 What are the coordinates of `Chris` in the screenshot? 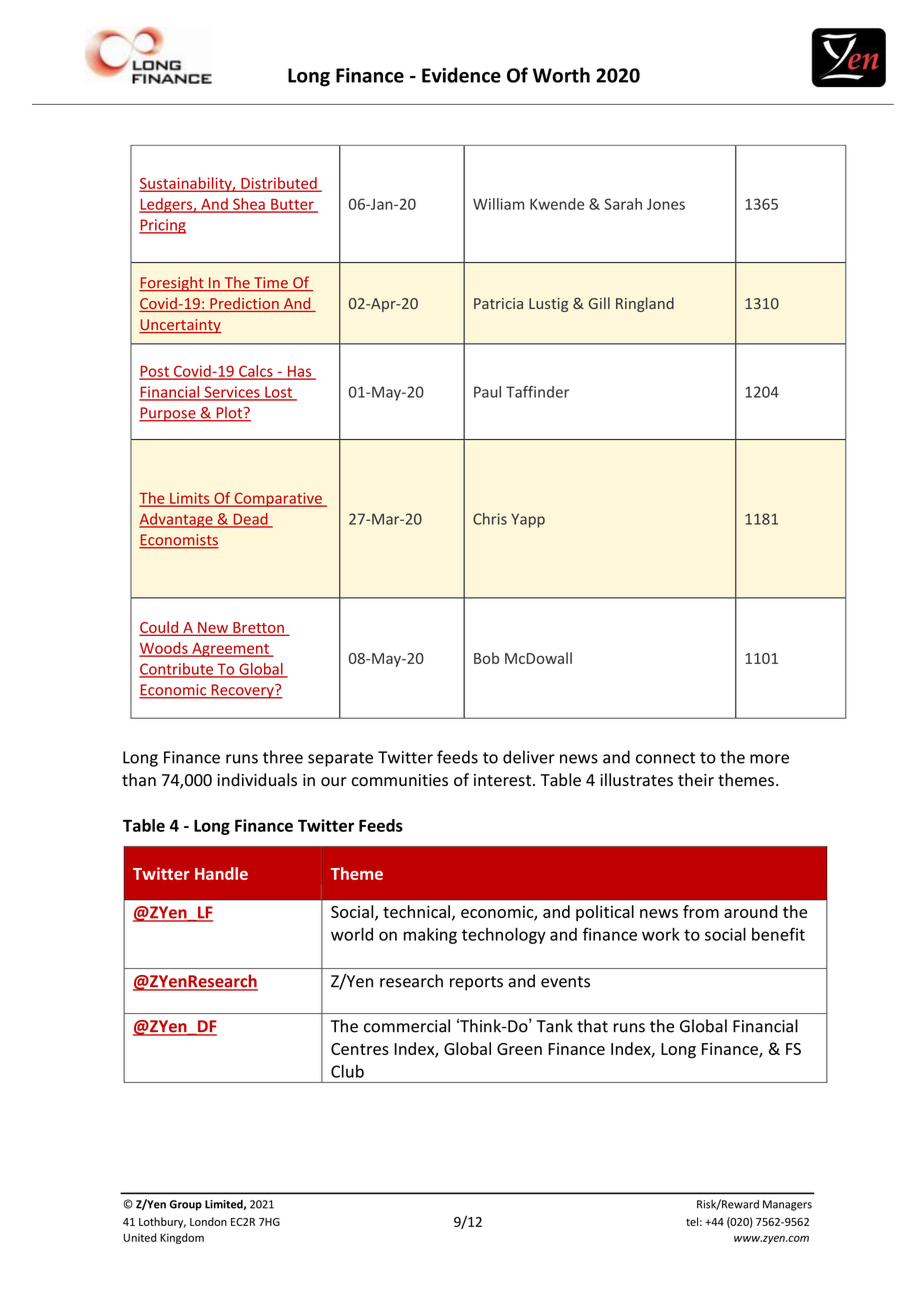 It's located at (490, 519).
